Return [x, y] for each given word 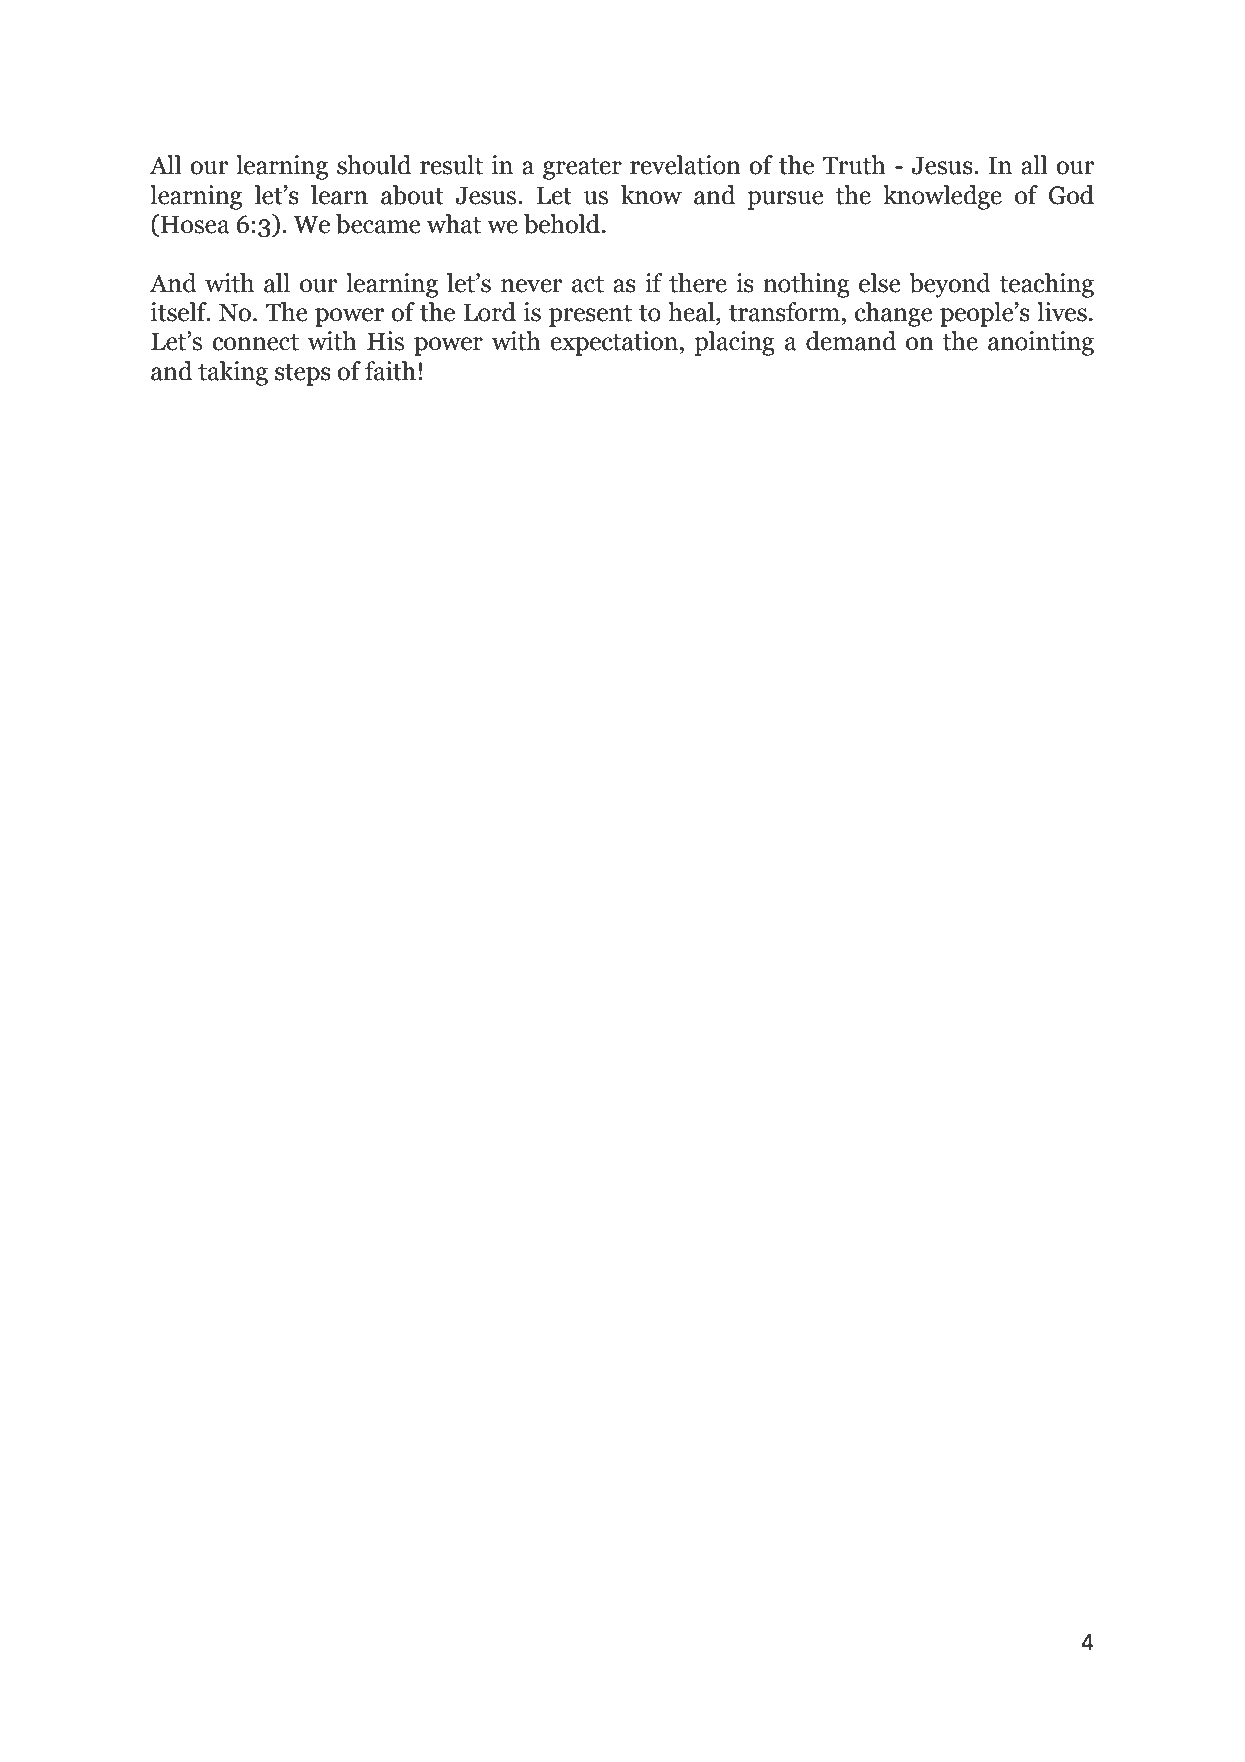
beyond [950, 285]
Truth [854, 165]
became [378, 224]
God [1071, 195]
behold [563, 224]
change [894, 314]
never [532, 286]
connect [255, 342]
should [374, 165]
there [698, 283]
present [590, 316]
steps [303, 375]
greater [582, 169]
